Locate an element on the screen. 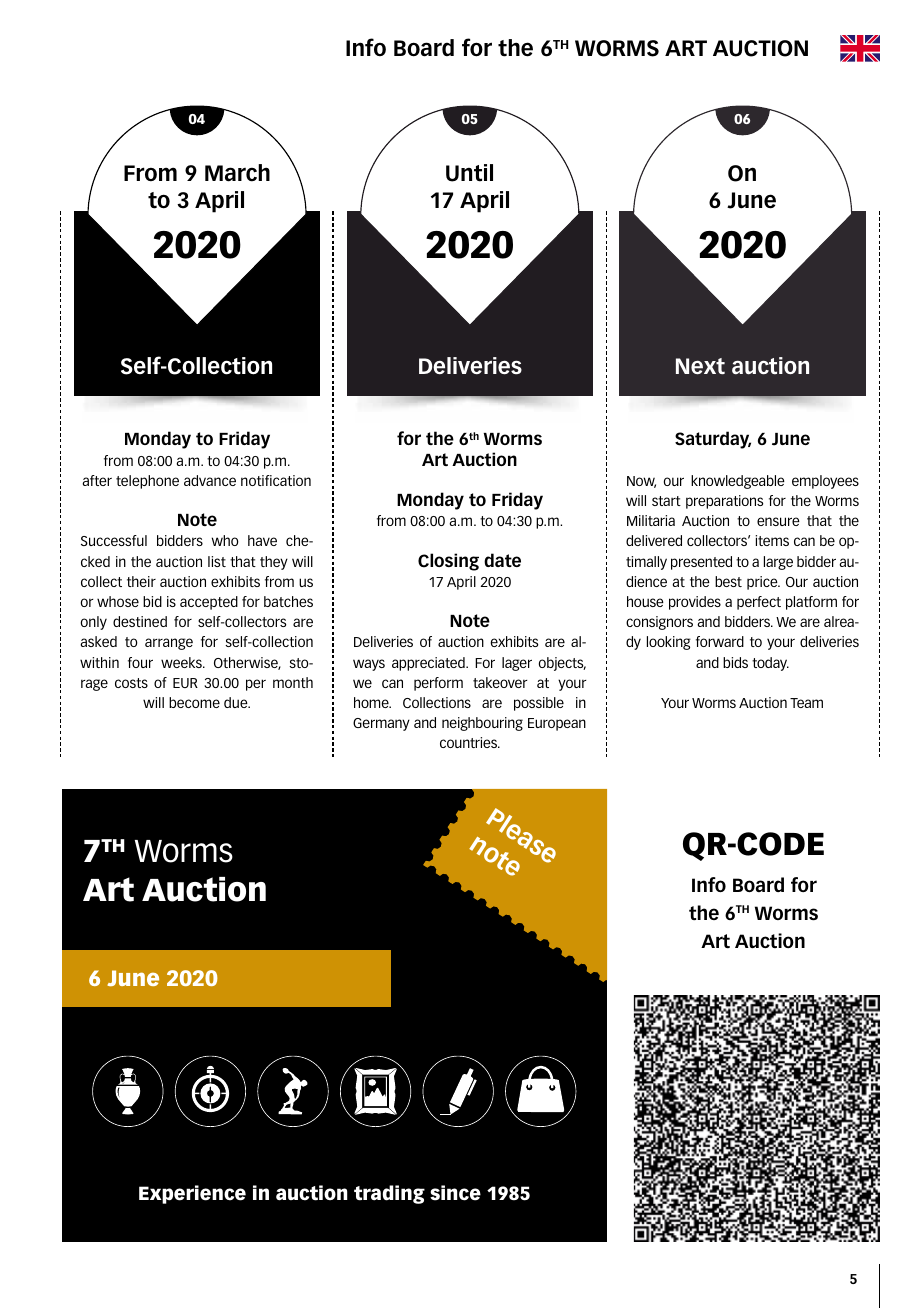  Next is located at coordinates (700, 366).
